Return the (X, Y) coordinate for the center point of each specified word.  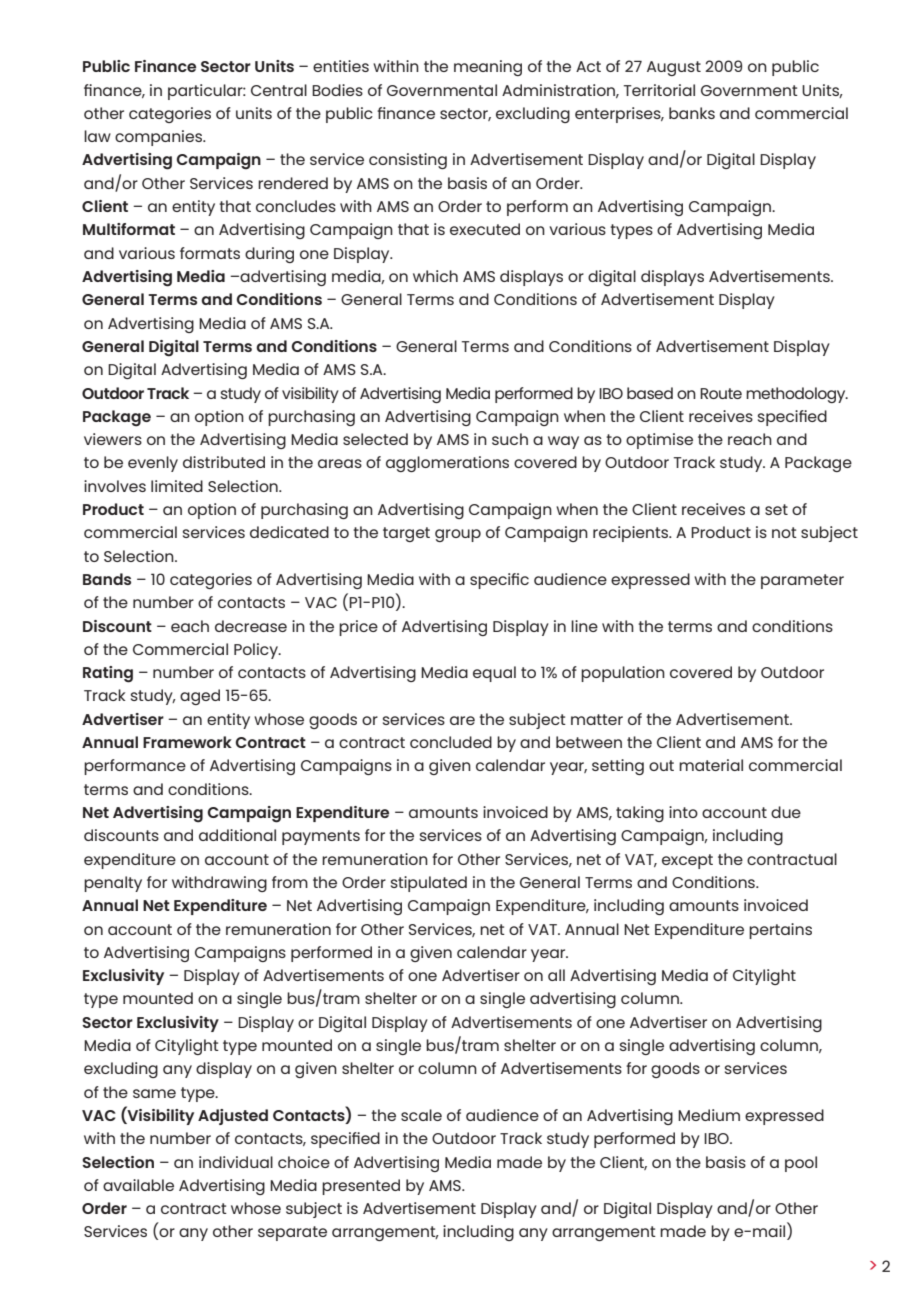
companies (159, 138)
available (138, 1185)
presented (361, 1187)
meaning (488, 68)
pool (801, 1164)
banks (692, 113)
